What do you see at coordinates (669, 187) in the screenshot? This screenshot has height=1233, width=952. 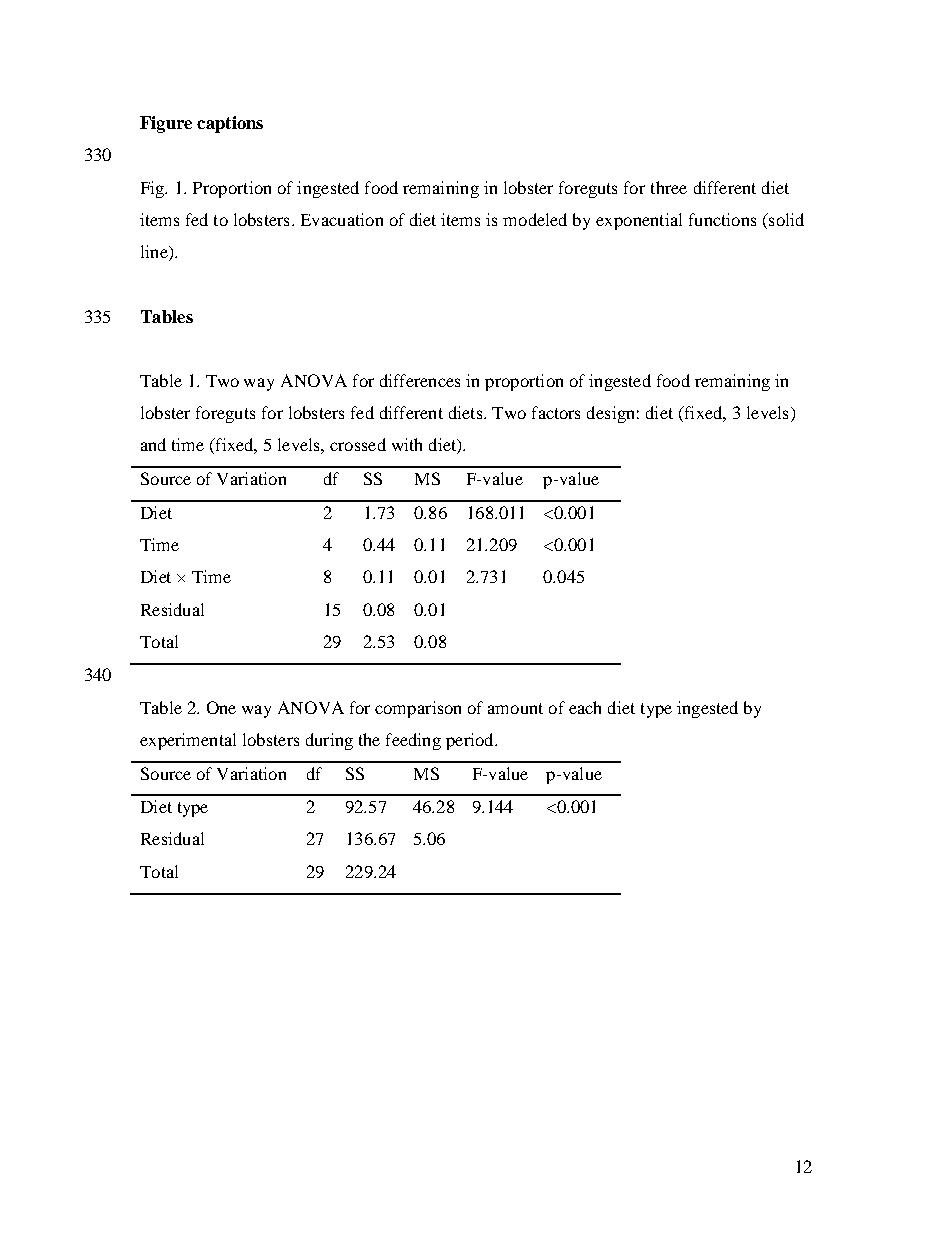 I see `three` at bounding box center [669, 187].
